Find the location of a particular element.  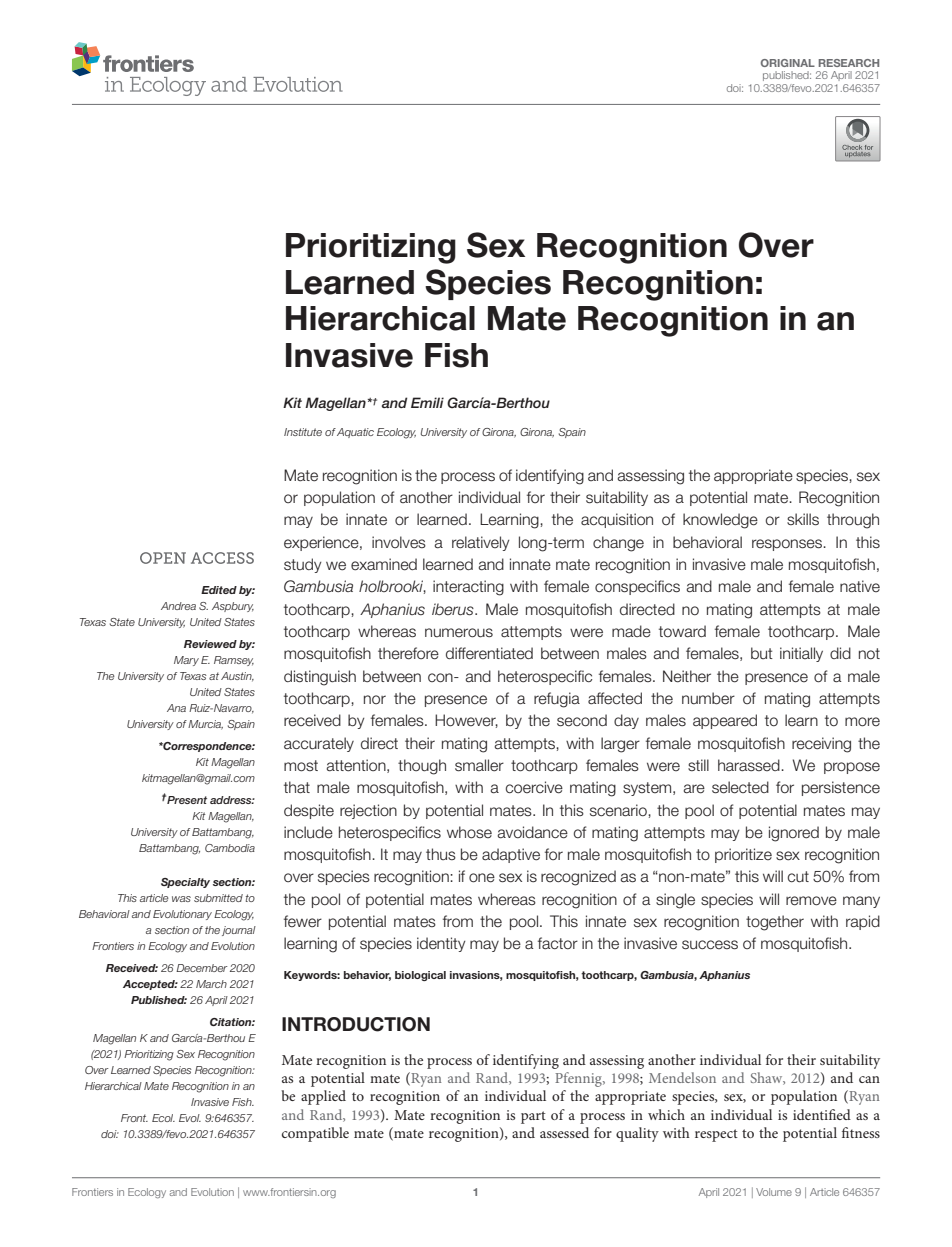

Volume is located at coordinates (774, 1192).
